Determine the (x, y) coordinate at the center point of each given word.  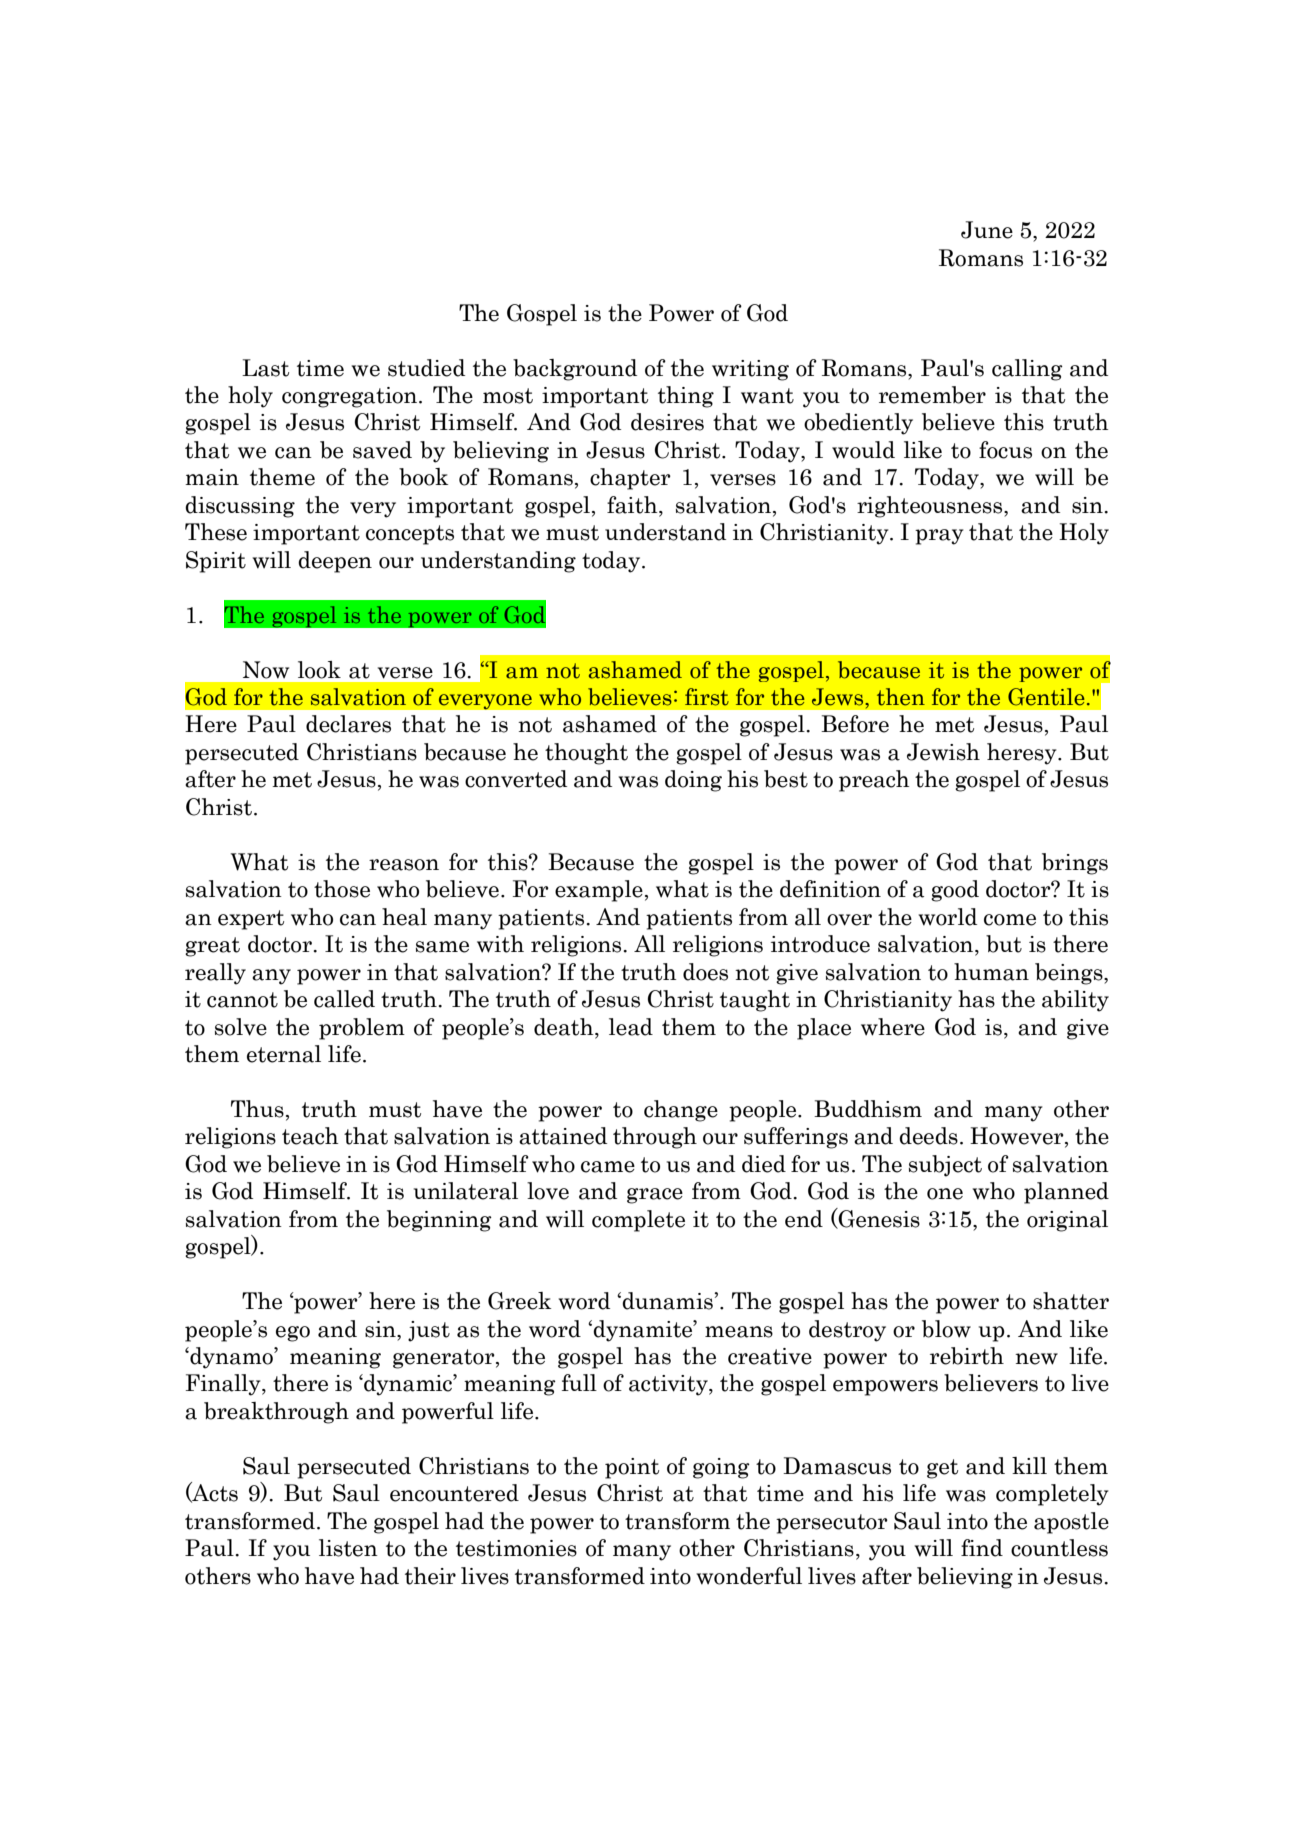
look (319, 670)
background (575, 370)
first (707, 697)
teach (310, 1136)
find (982, 1548)
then (901, 697)
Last (265, 368)
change (681, 1111)
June (987, 230)
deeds (928, 1136)
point (632, 1468)
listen (348, 1548)
